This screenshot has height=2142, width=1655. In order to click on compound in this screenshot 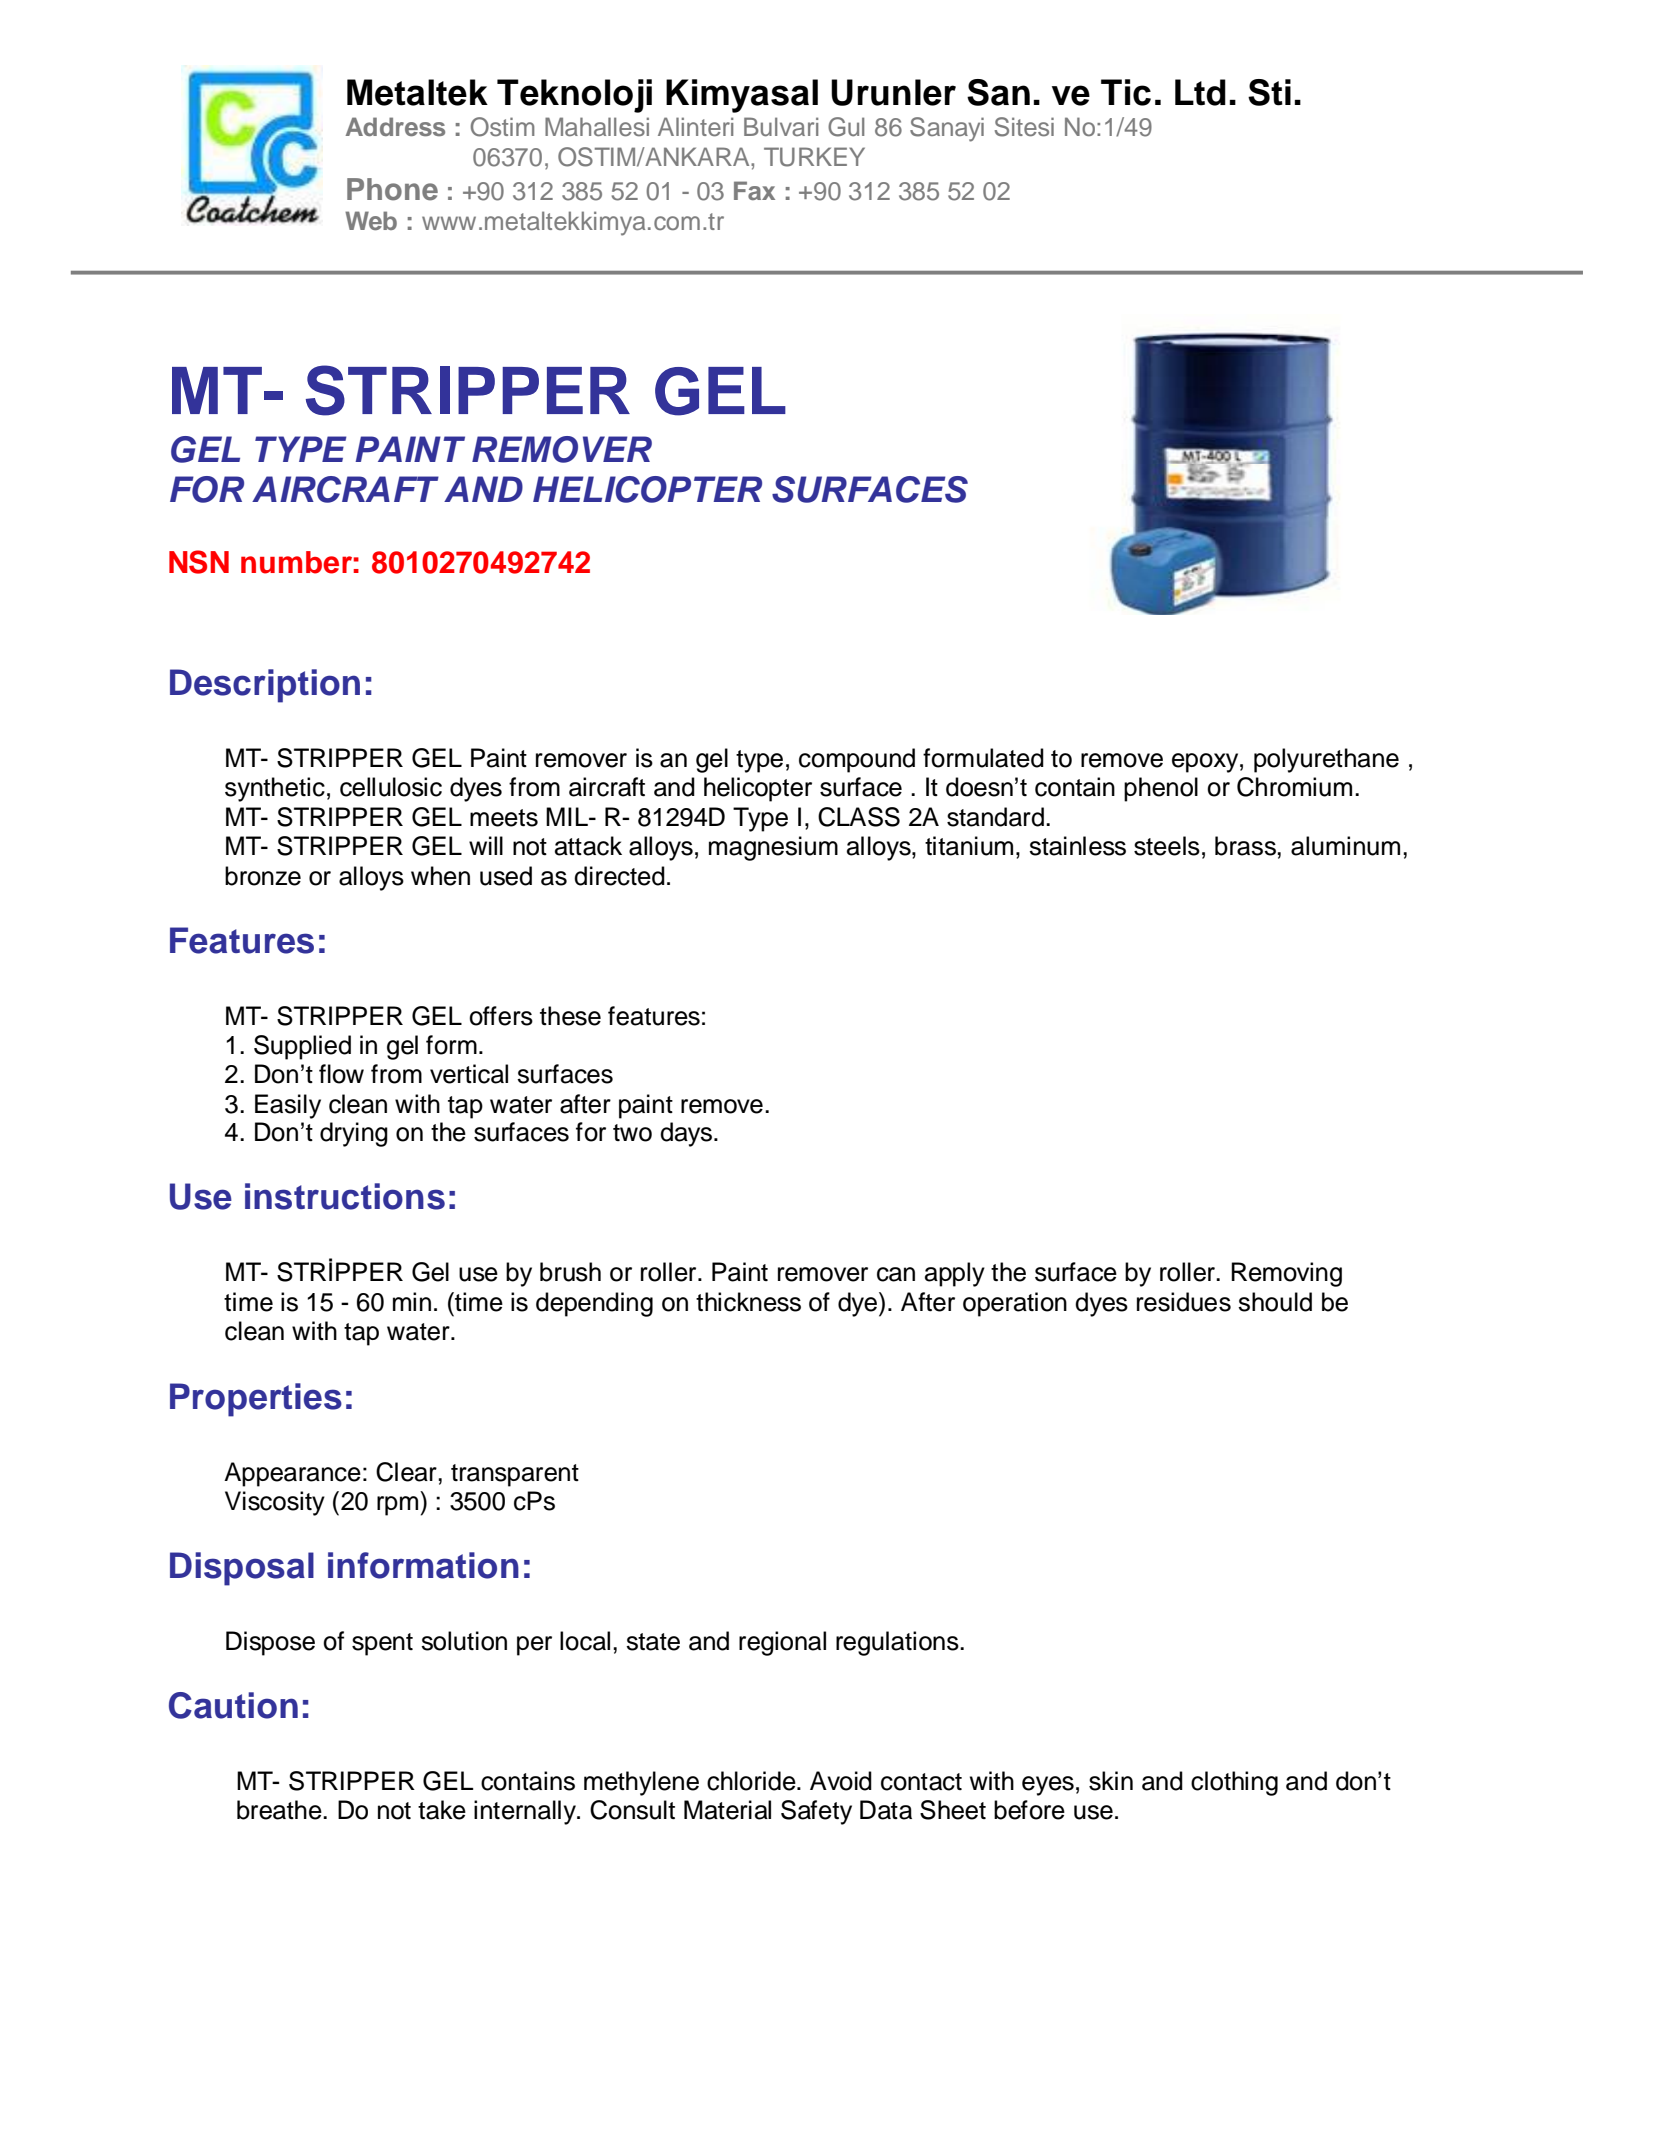, I will do `click(857, 760)`.
